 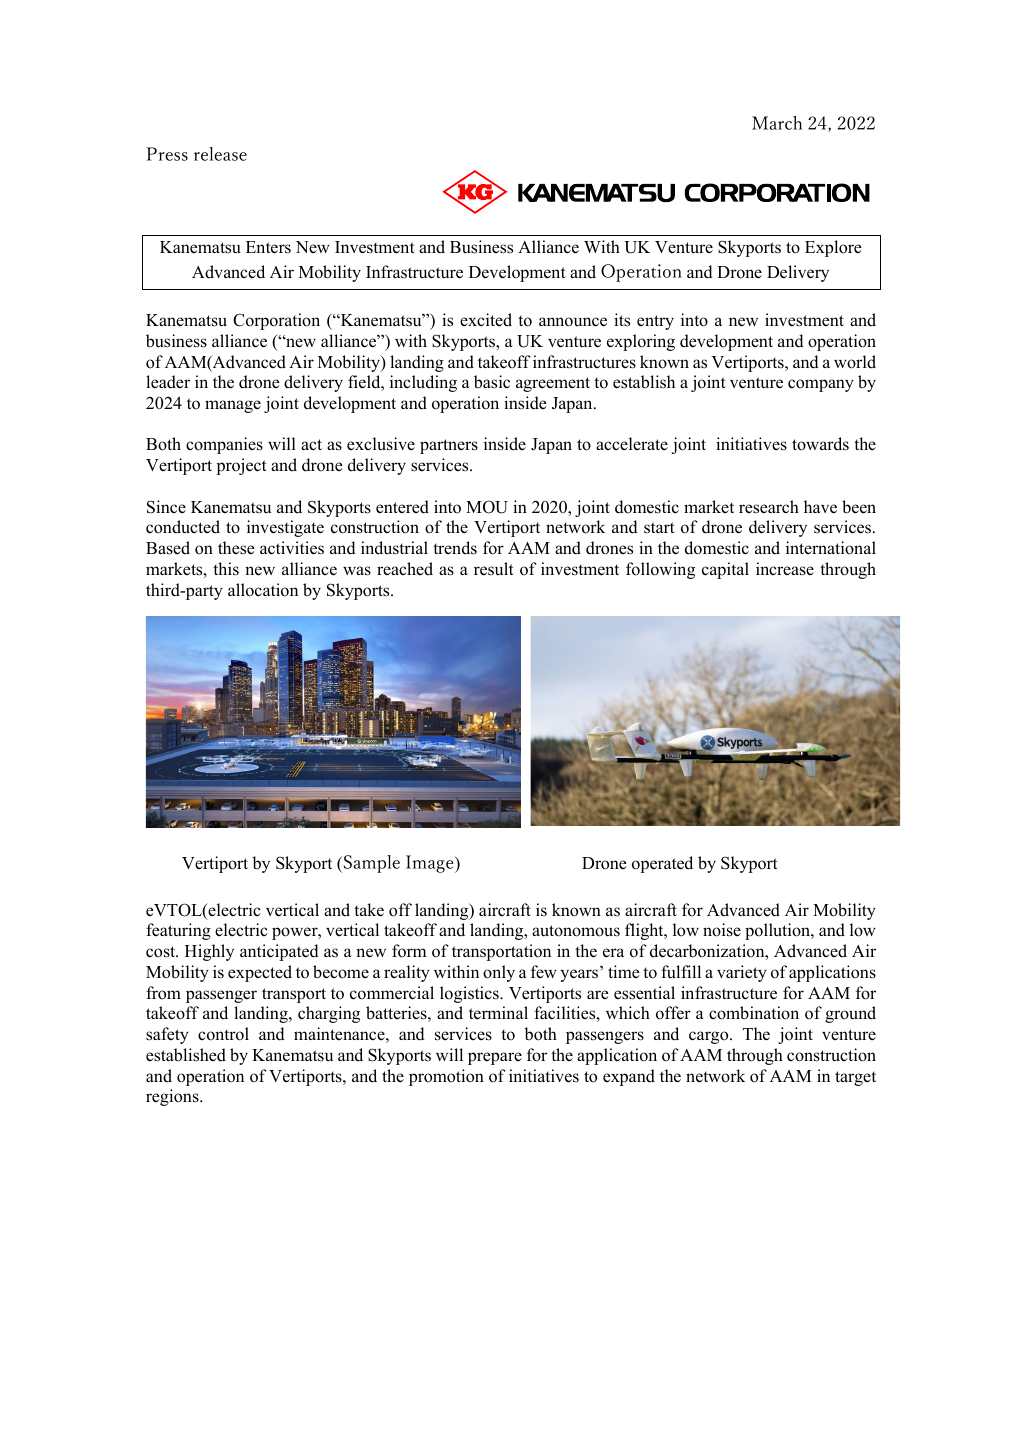 I want to click on cargo, so click(x=710, y=1037).
